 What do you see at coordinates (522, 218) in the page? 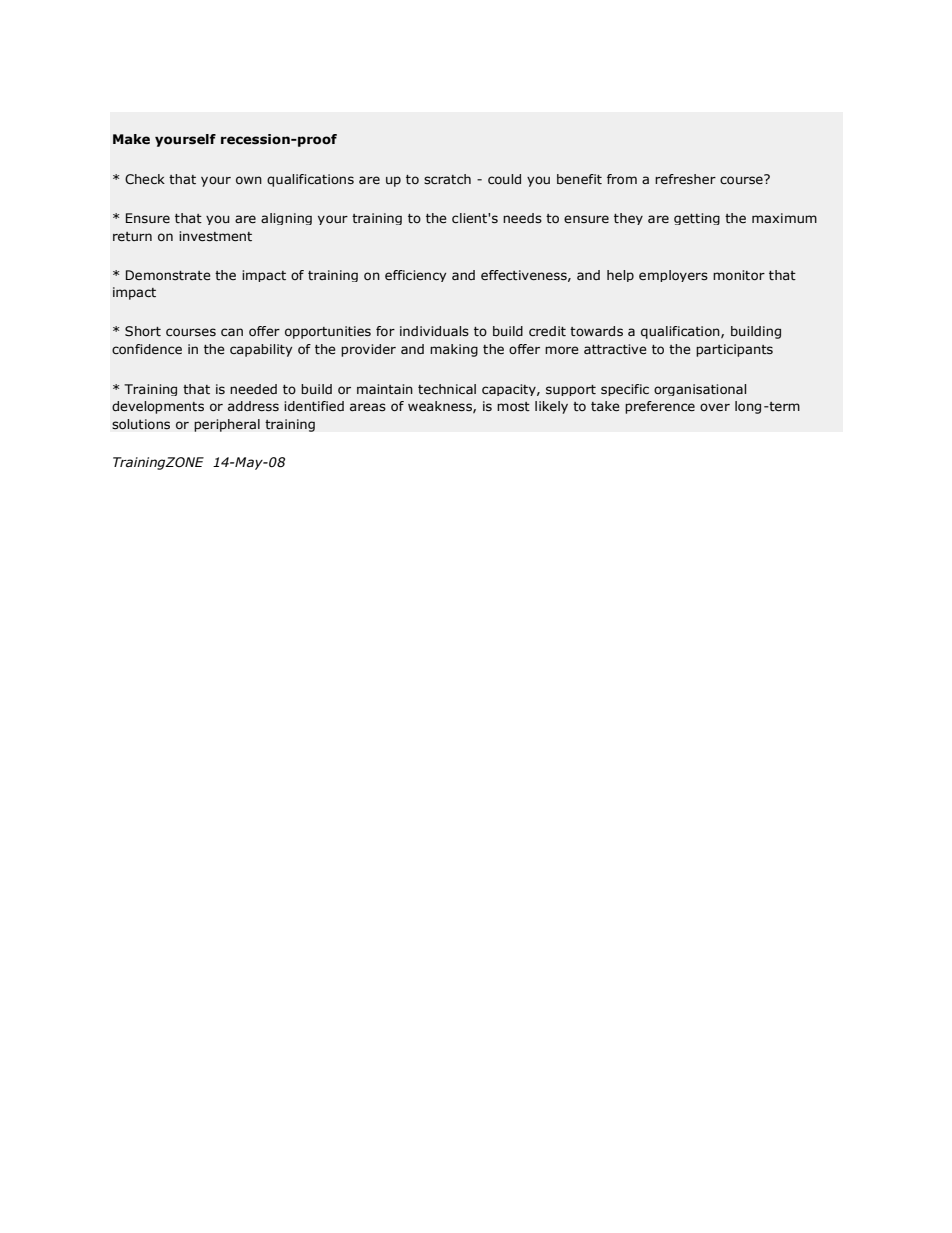
I see `needs` at bounding box center [522, 218].
